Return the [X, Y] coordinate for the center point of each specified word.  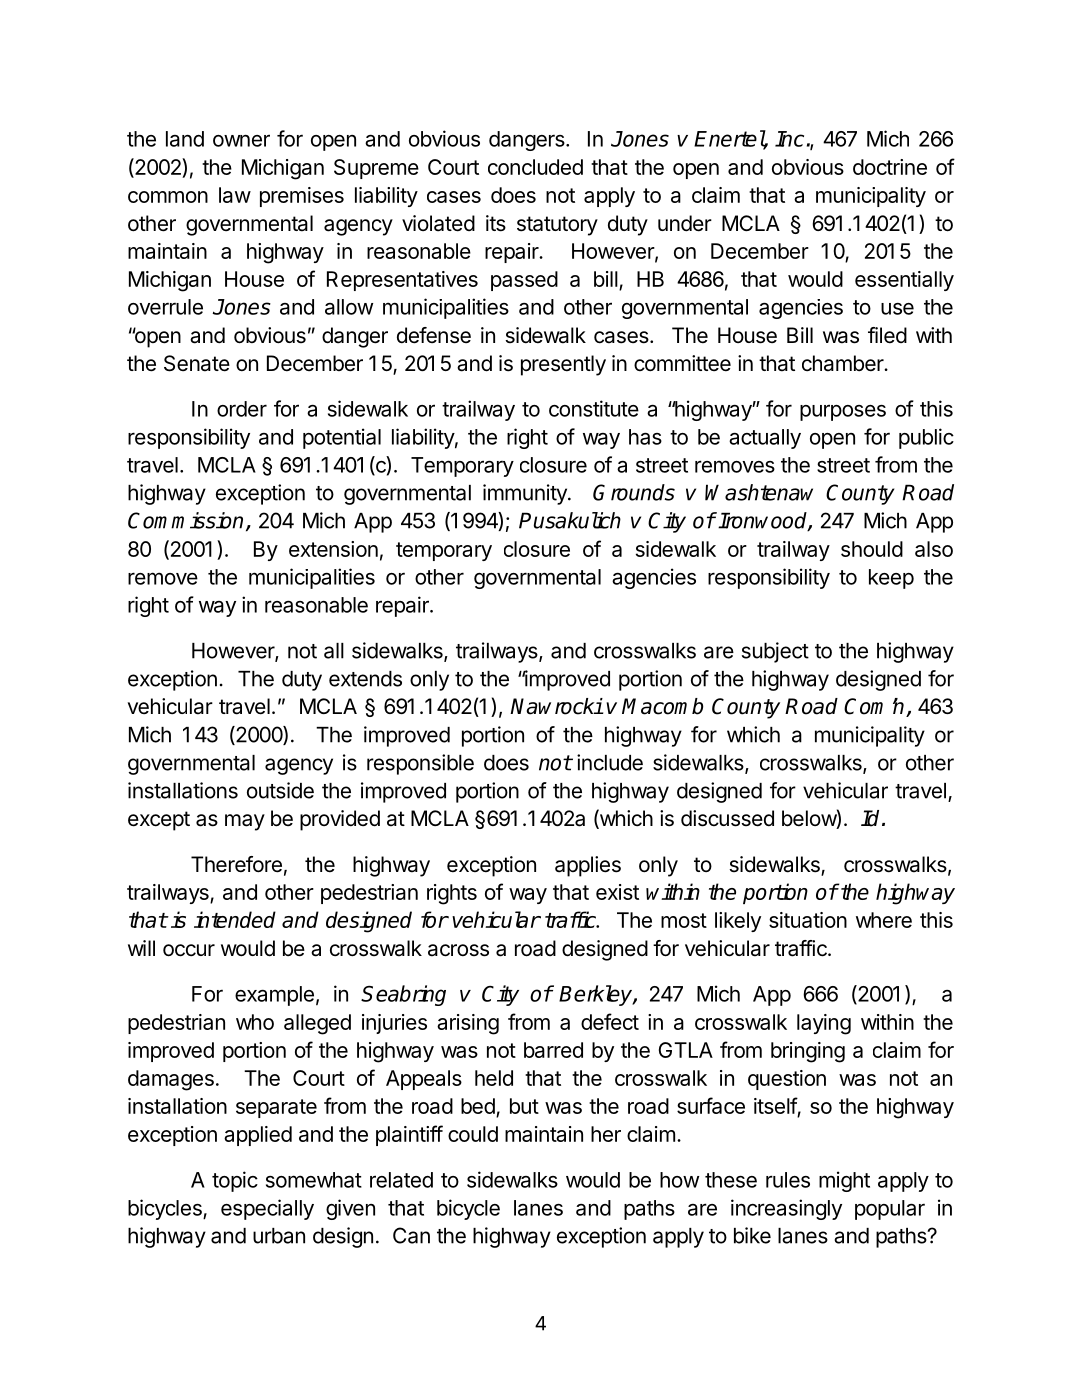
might [844, 1181]
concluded [535, 167]
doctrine [890, 167]
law [235, 195]
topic [235, 1181]
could [473, 1134]
